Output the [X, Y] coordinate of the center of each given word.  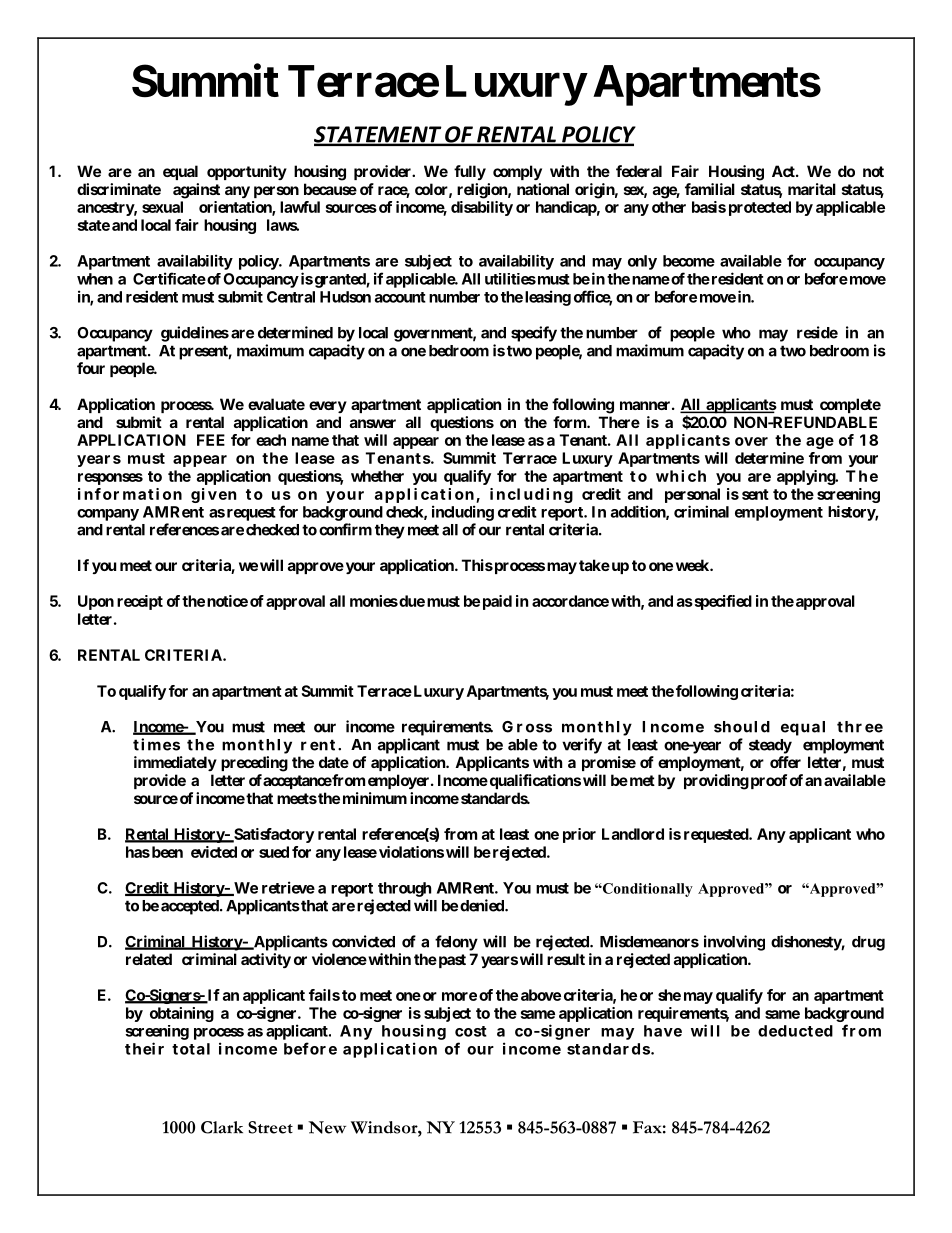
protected [760, 208]
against [196, 191]
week [693, 565]
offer [785, 762]
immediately [175, 763]
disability [482, 208]
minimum [375, 798]
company [108, 515]
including [463, 513]
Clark [222, 1127]
